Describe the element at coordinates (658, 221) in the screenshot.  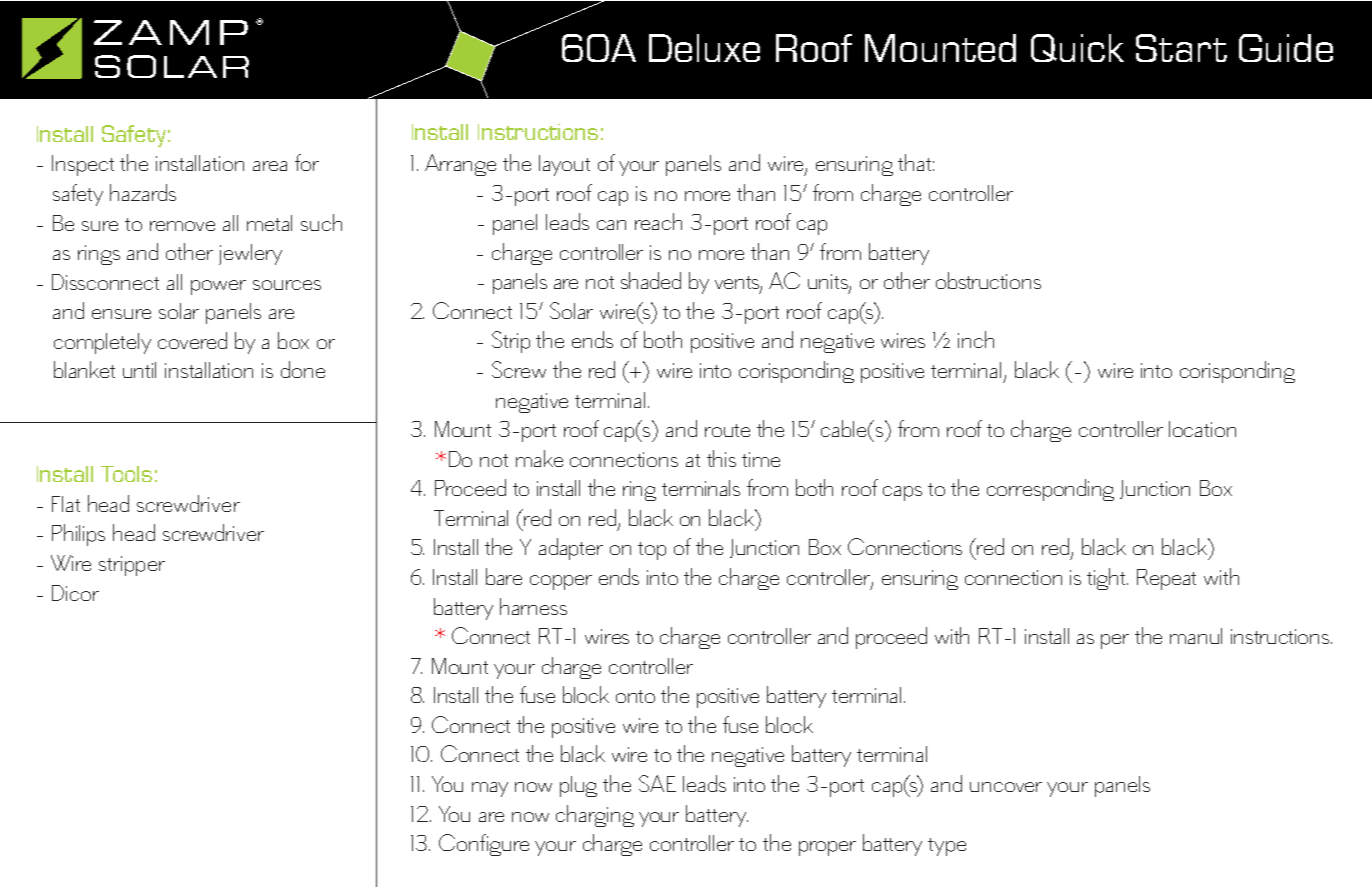
I see `reach` at that location.
